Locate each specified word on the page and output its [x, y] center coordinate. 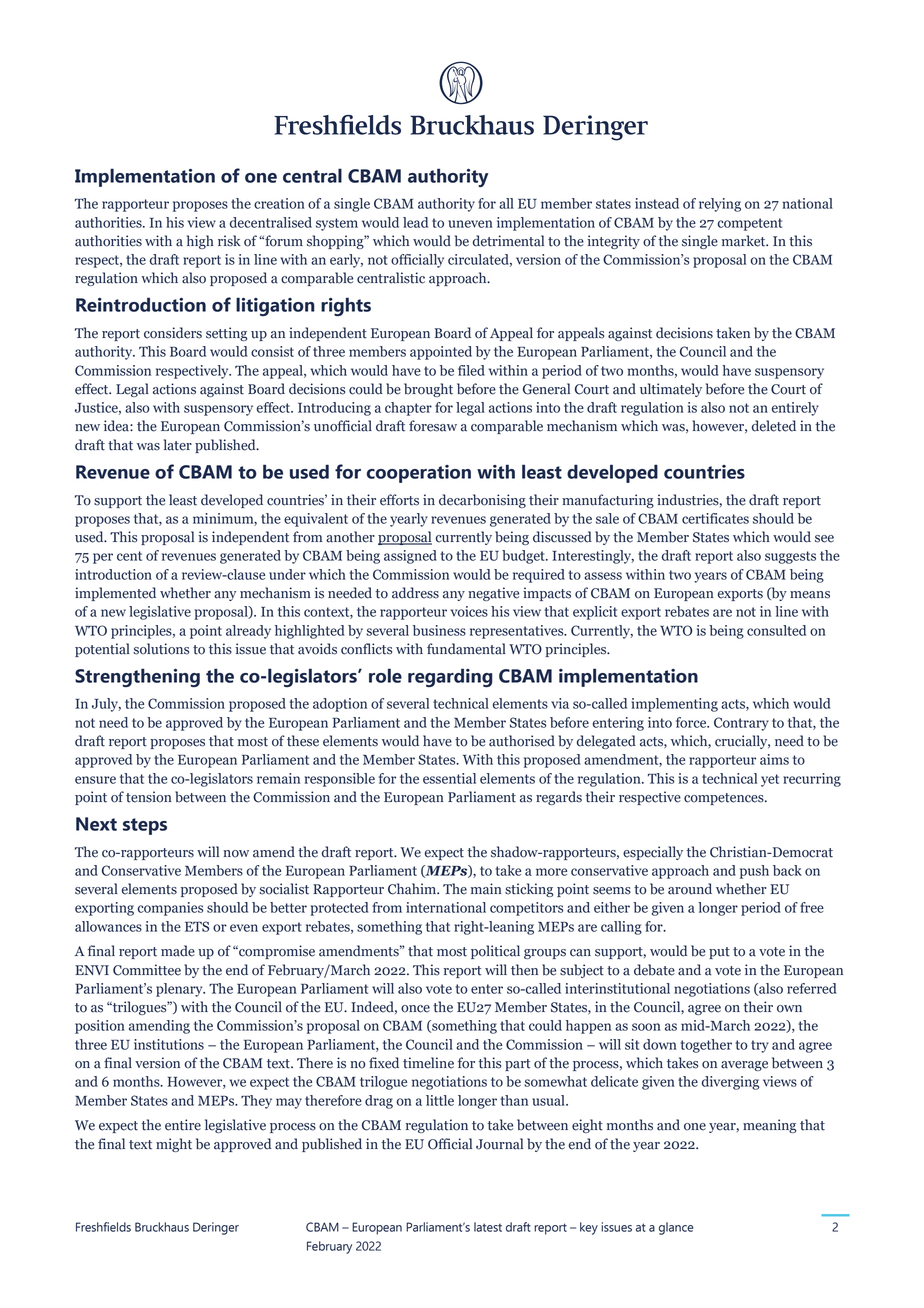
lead [415, 222]
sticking [529, 890]
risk [229, 241]
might [174, 1145]
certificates [715, 518]
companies [171, 909]
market [745, 241]
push [754, 872]
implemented [115, 594]
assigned [410, 557]
